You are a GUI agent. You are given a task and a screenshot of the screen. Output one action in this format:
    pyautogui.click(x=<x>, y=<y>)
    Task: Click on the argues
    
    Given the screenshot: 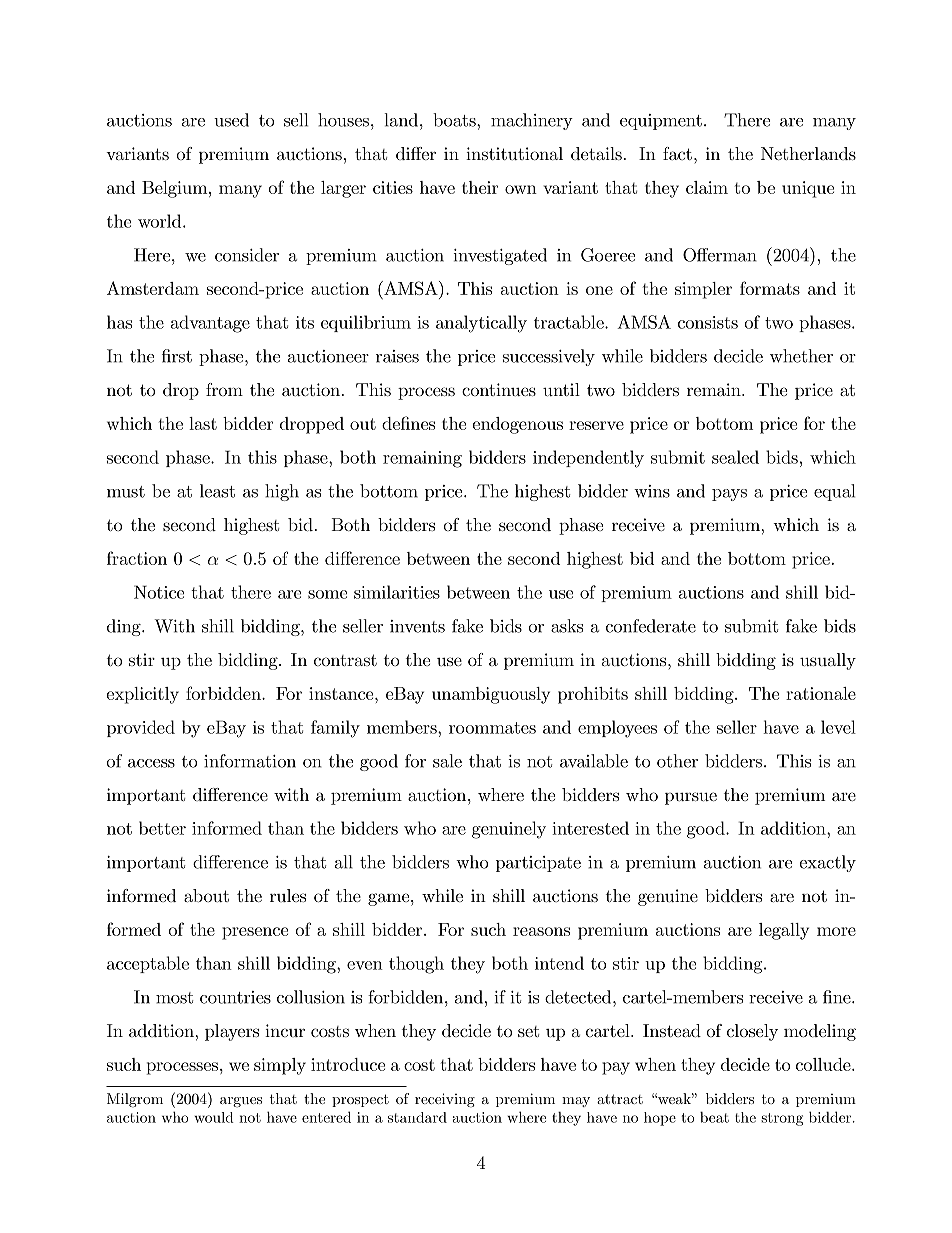 What is the action you would take?
    pyautogui.click(x=241, y=1102)
